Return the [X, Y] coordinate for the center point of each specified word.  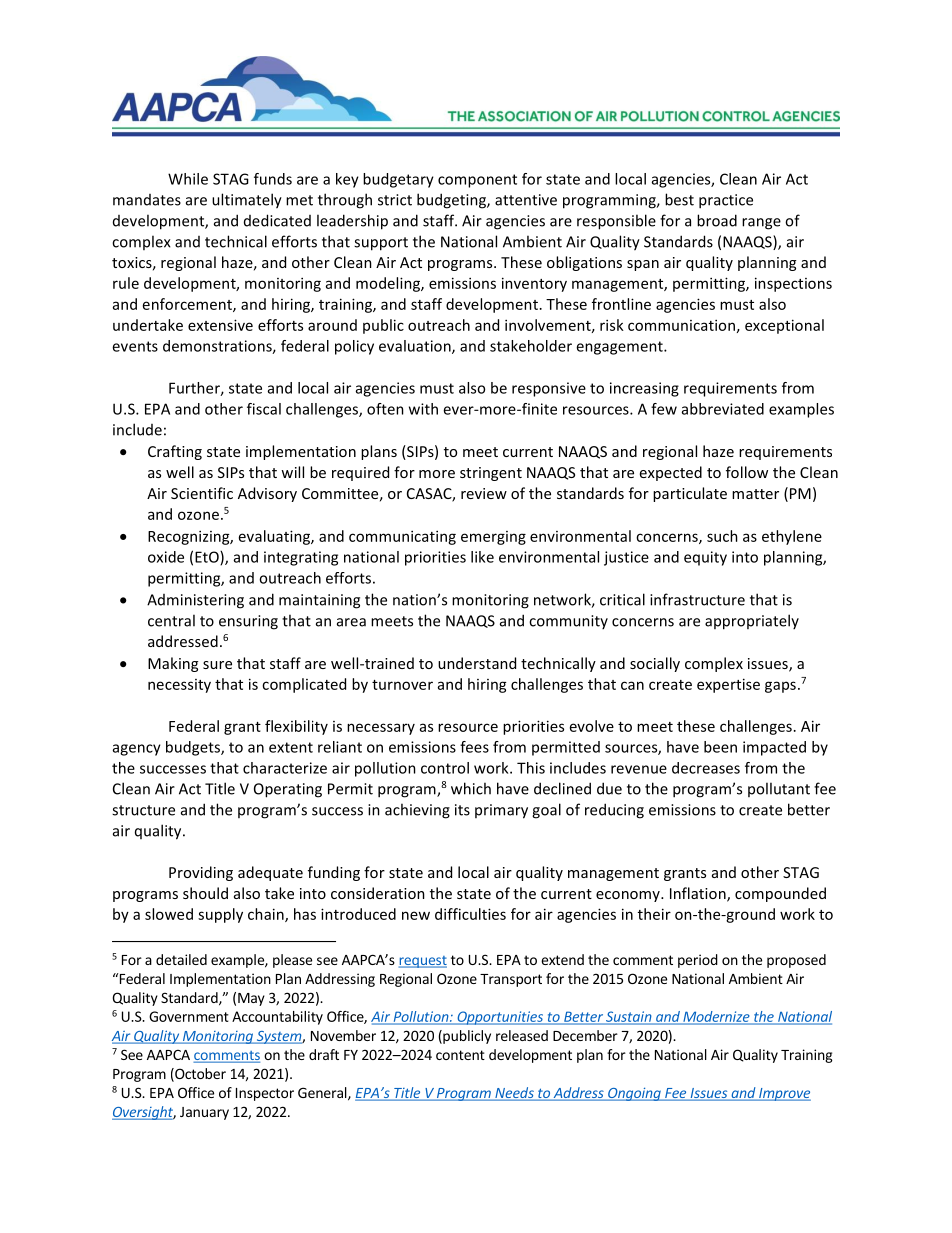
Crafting [175, 452]
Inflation [699, 894]
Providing [201, 873]
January [204, 1113]
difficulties [470, 914]
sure [217, 665]
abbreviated [723, 409]
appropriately [752, 622]
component [477, 181]
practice [726, 201]
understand [477, 663]
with [423, 409]
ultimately [247, 201]
